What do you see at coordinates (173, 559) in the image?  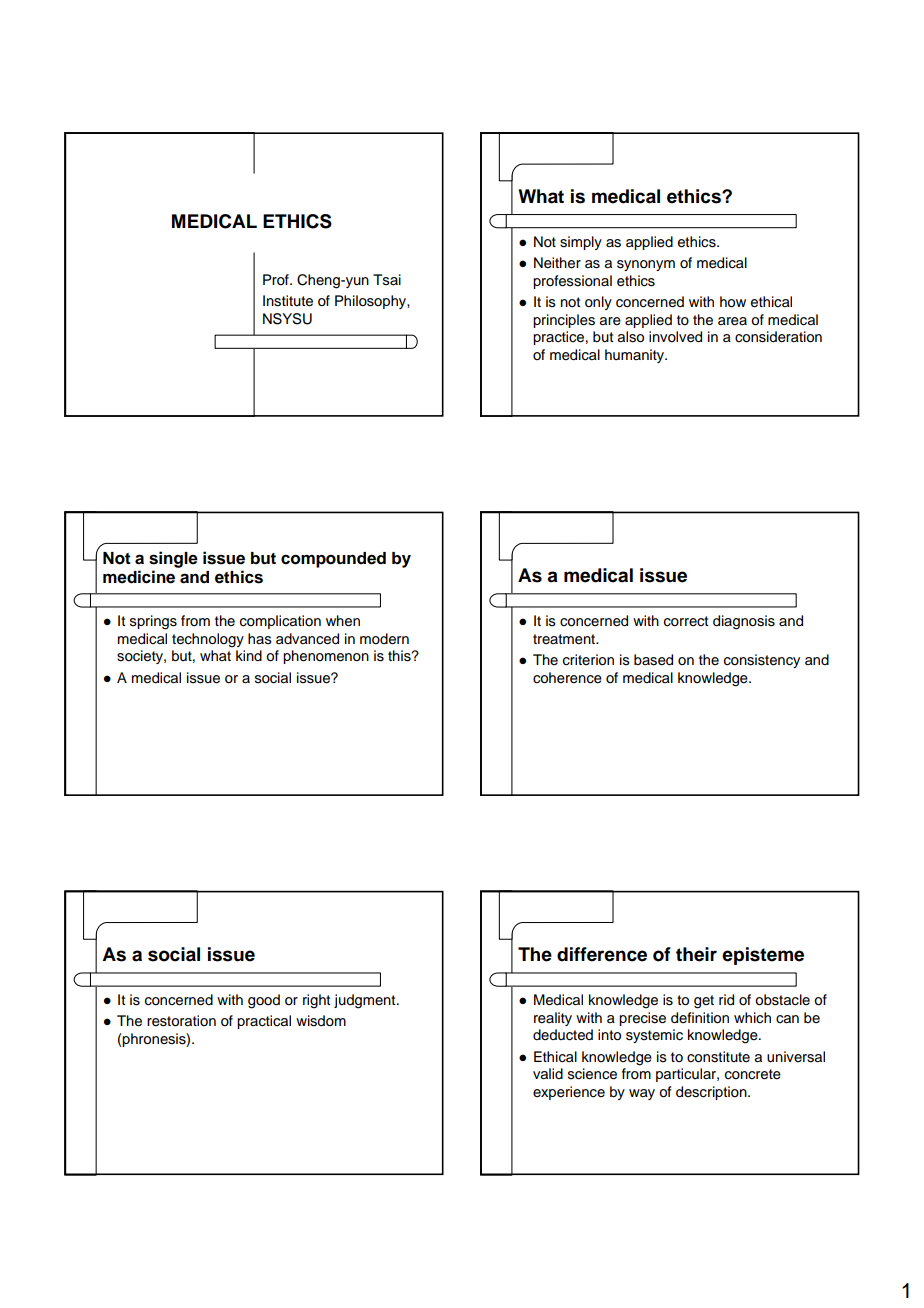 I see `single` at bounding box center [173, 559].
